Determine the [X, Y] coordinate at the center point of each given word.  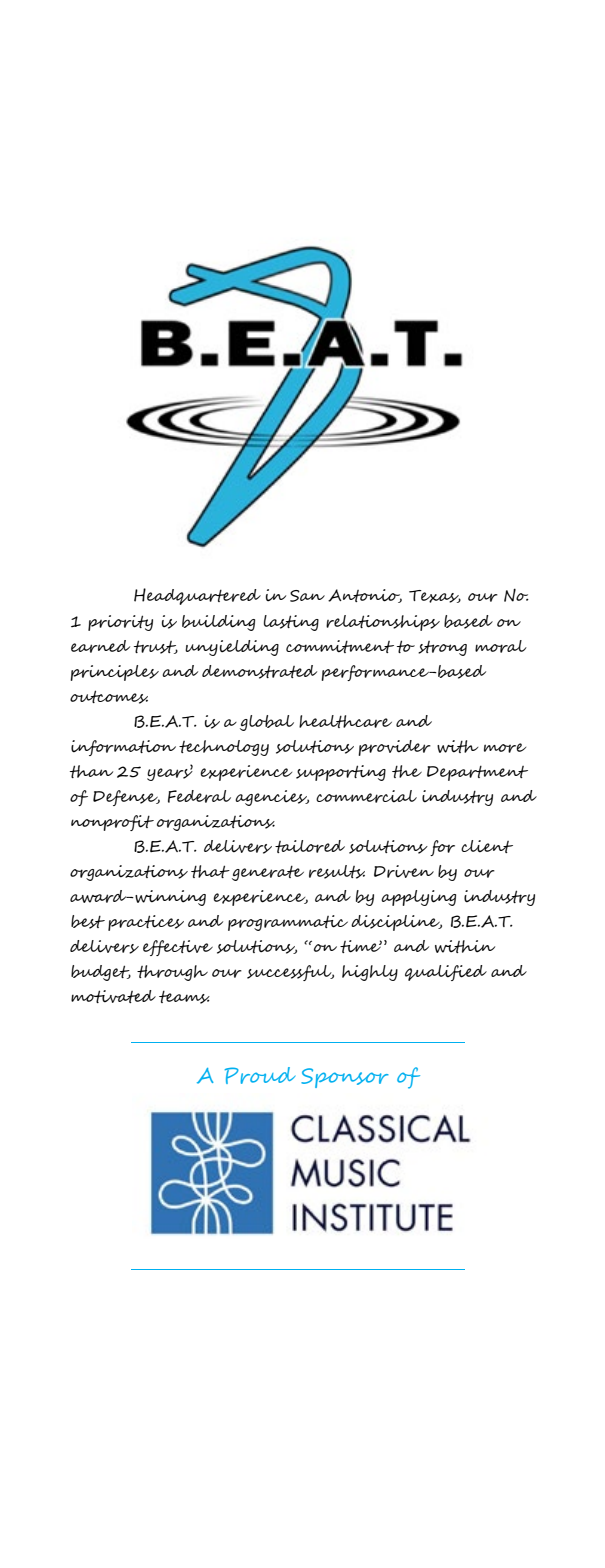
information [123, 748]
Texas [435, 596]
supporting [341, 773]
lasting [291, 623]
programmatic [288, 923]
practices [146, 923]
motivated [113, 996]
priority [120, 623]
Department [477, 773]
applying [418, 898]
